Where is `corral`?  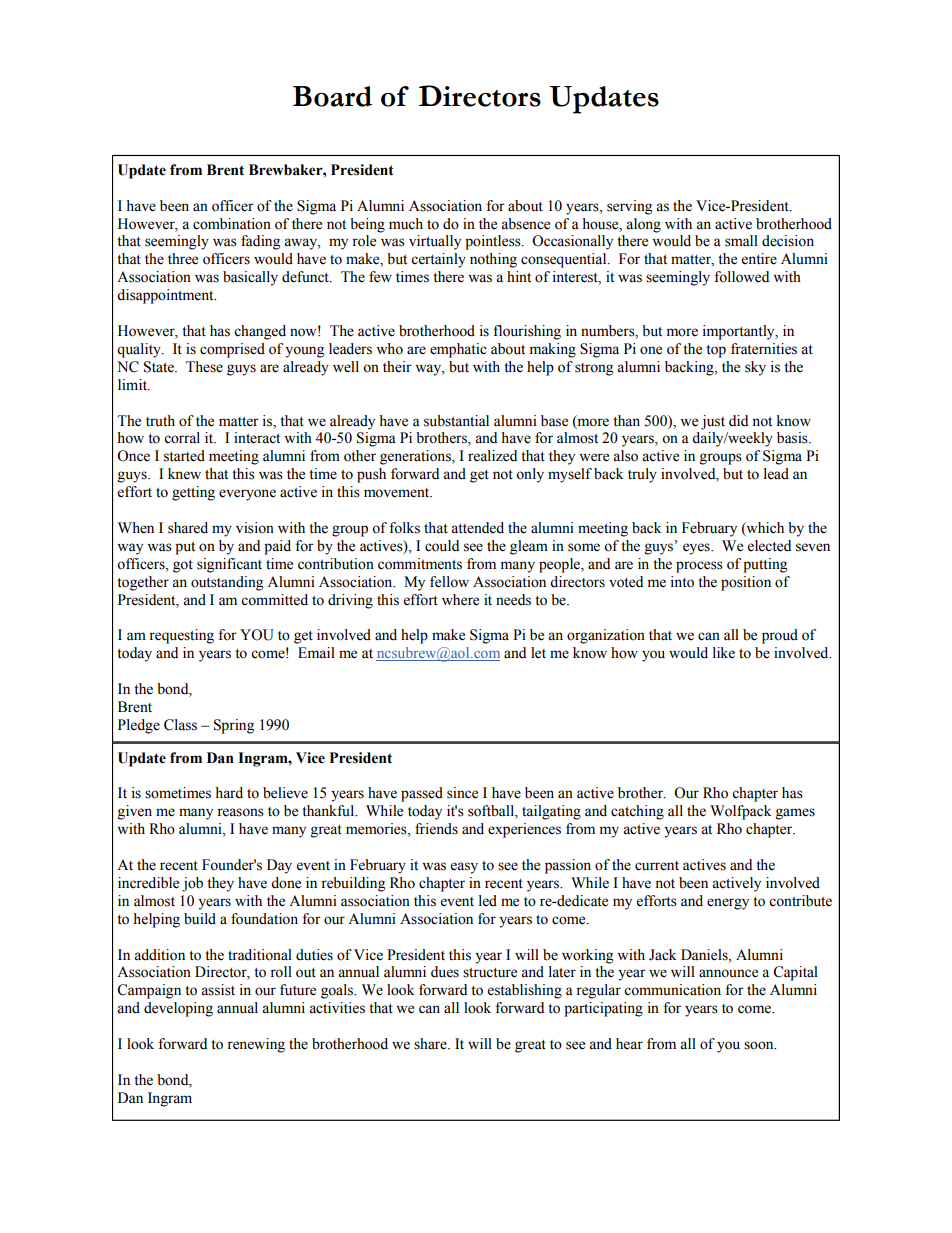 corral is located at coordinates (182, 438).
